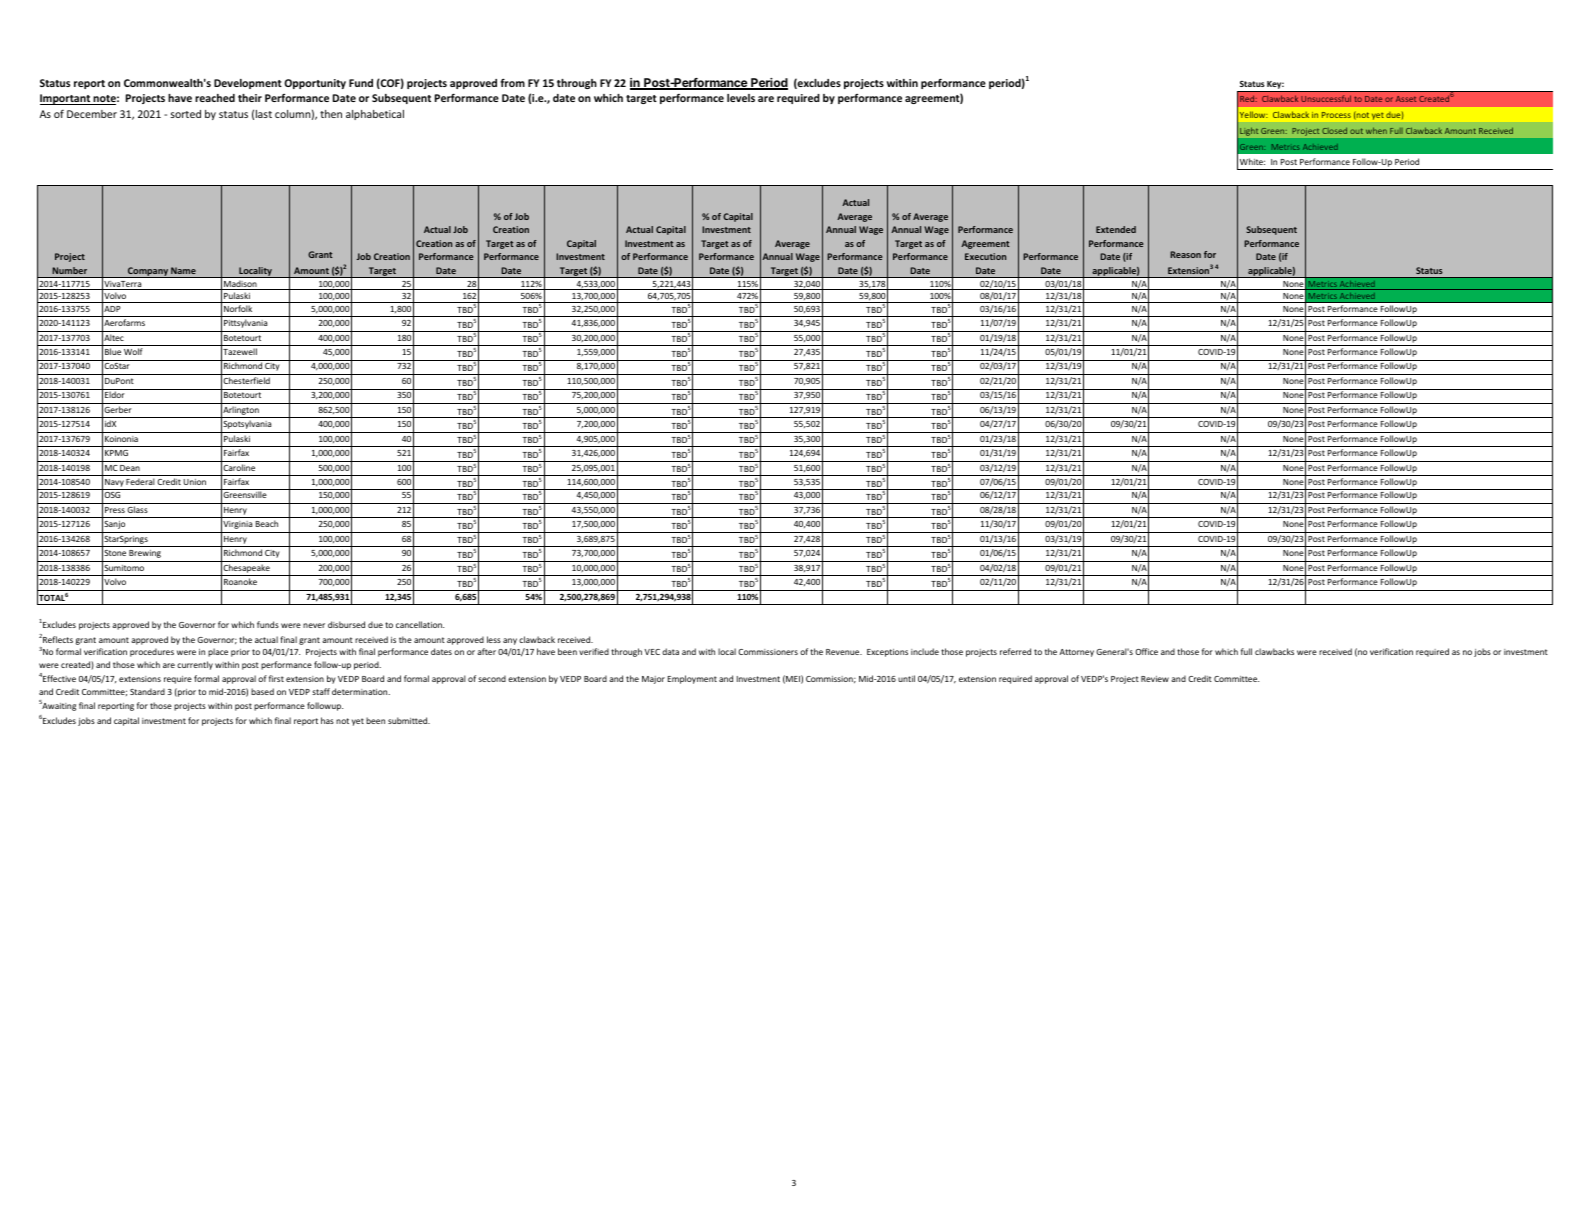  What do you see at coordinates (1326, 98) in the document?
I see `Unsuccessful` at bounding box center [1326, 98].
